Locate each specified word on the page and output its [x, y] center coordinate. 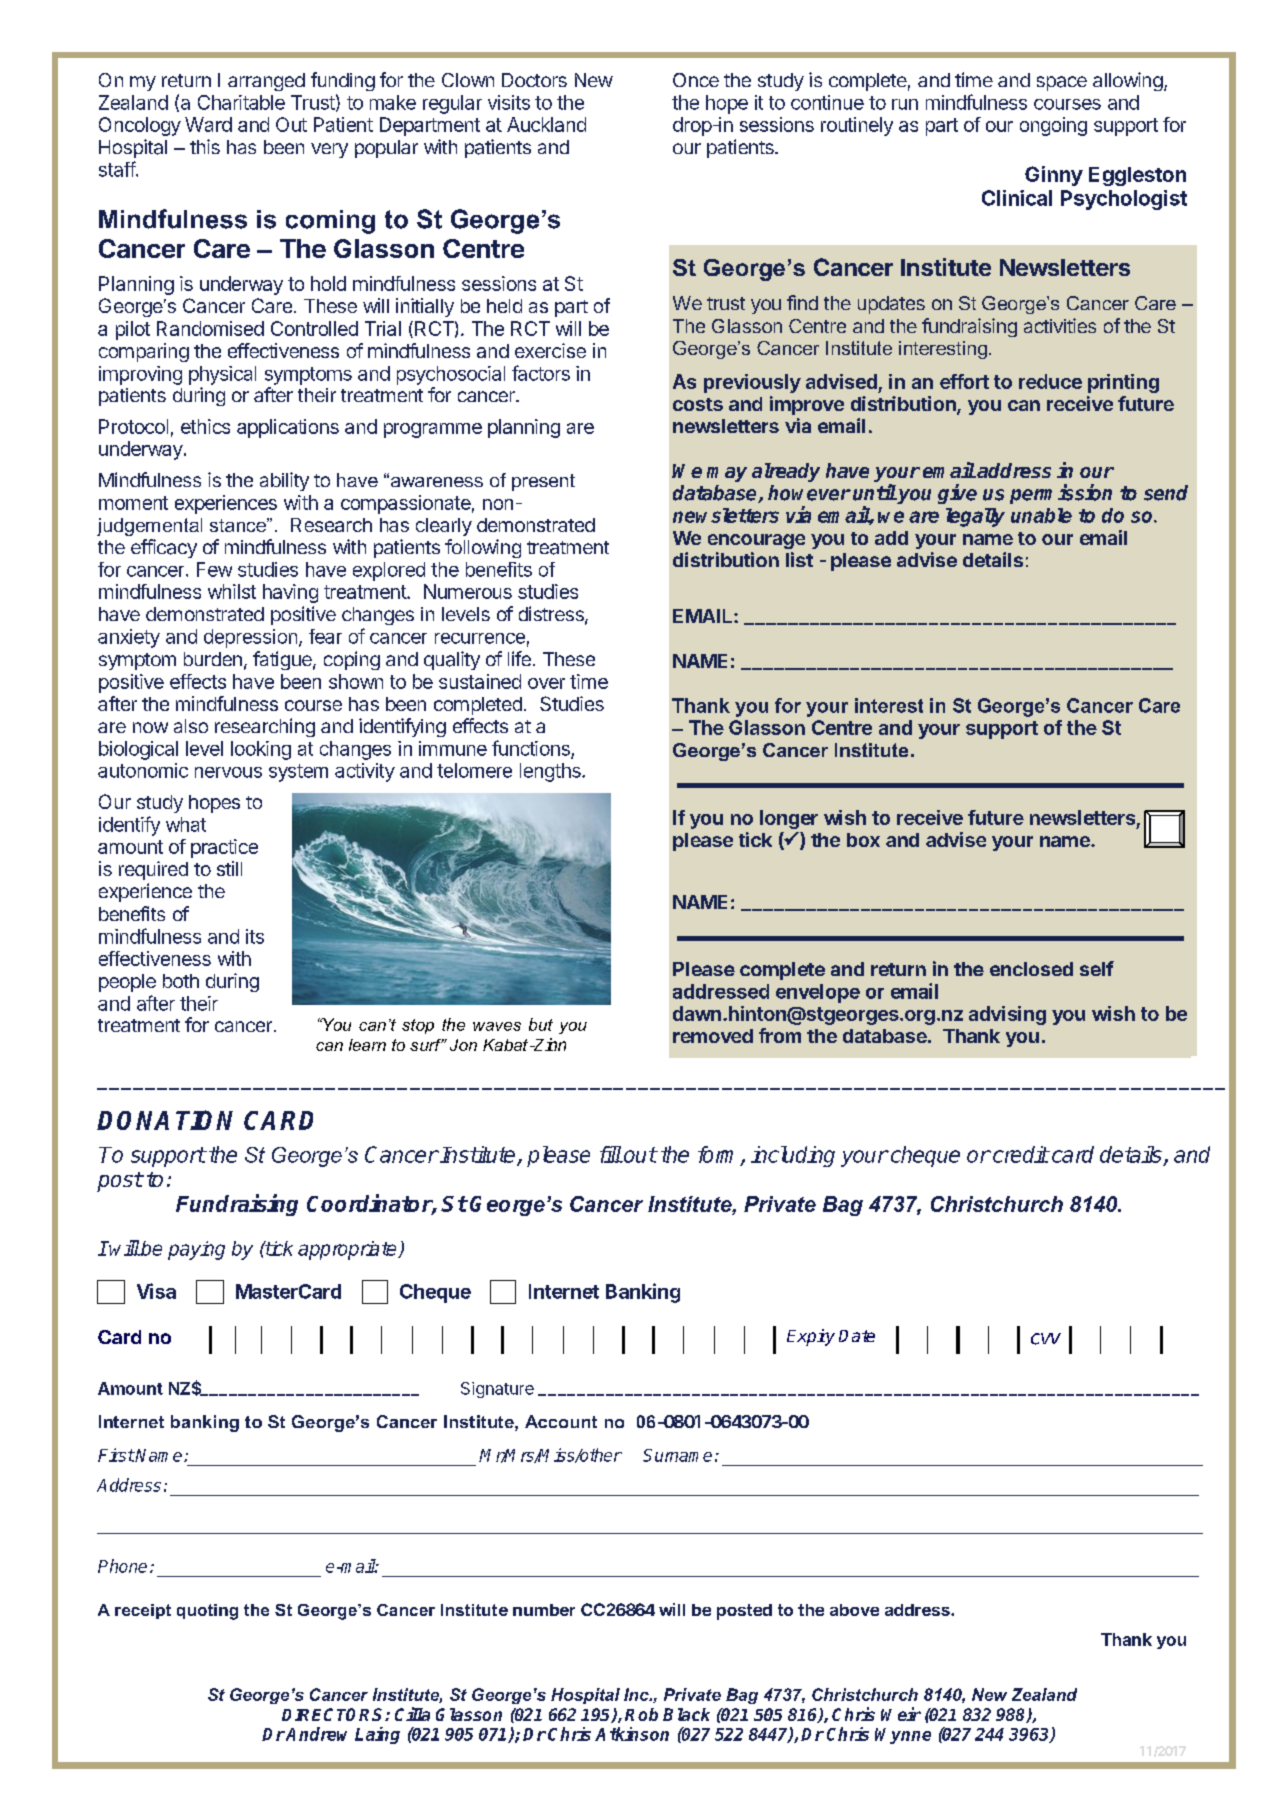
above [854, 1610]
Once [696, 80]
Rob [641, 1714]
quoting [207, 1612]
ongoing [1053, 126]
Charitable [241, 102]
